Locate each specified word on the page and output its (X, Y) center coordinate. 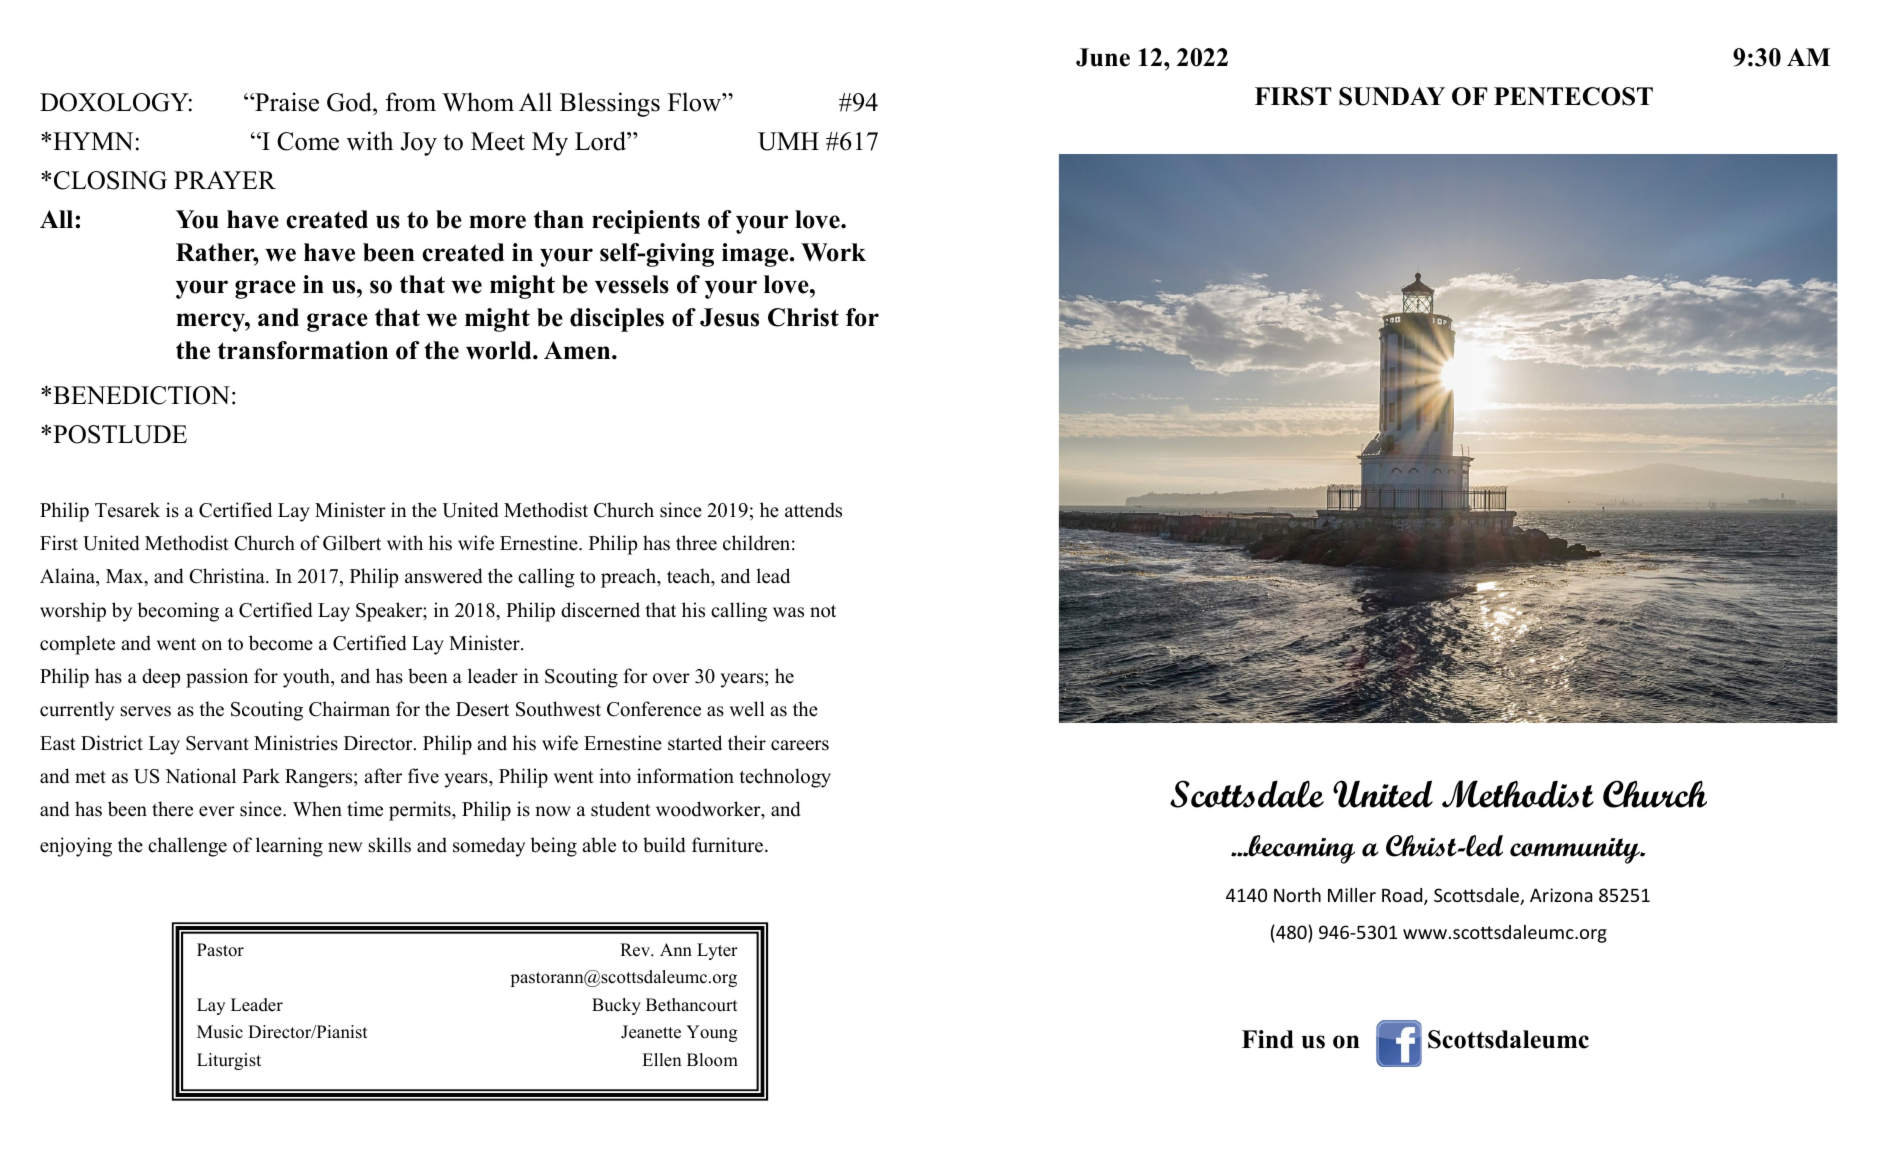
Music (220, 1032)
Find (1268, 1039)
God (350, 102)
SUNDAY (1392, 96)
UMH (788, 141)
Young (711, 1033)
